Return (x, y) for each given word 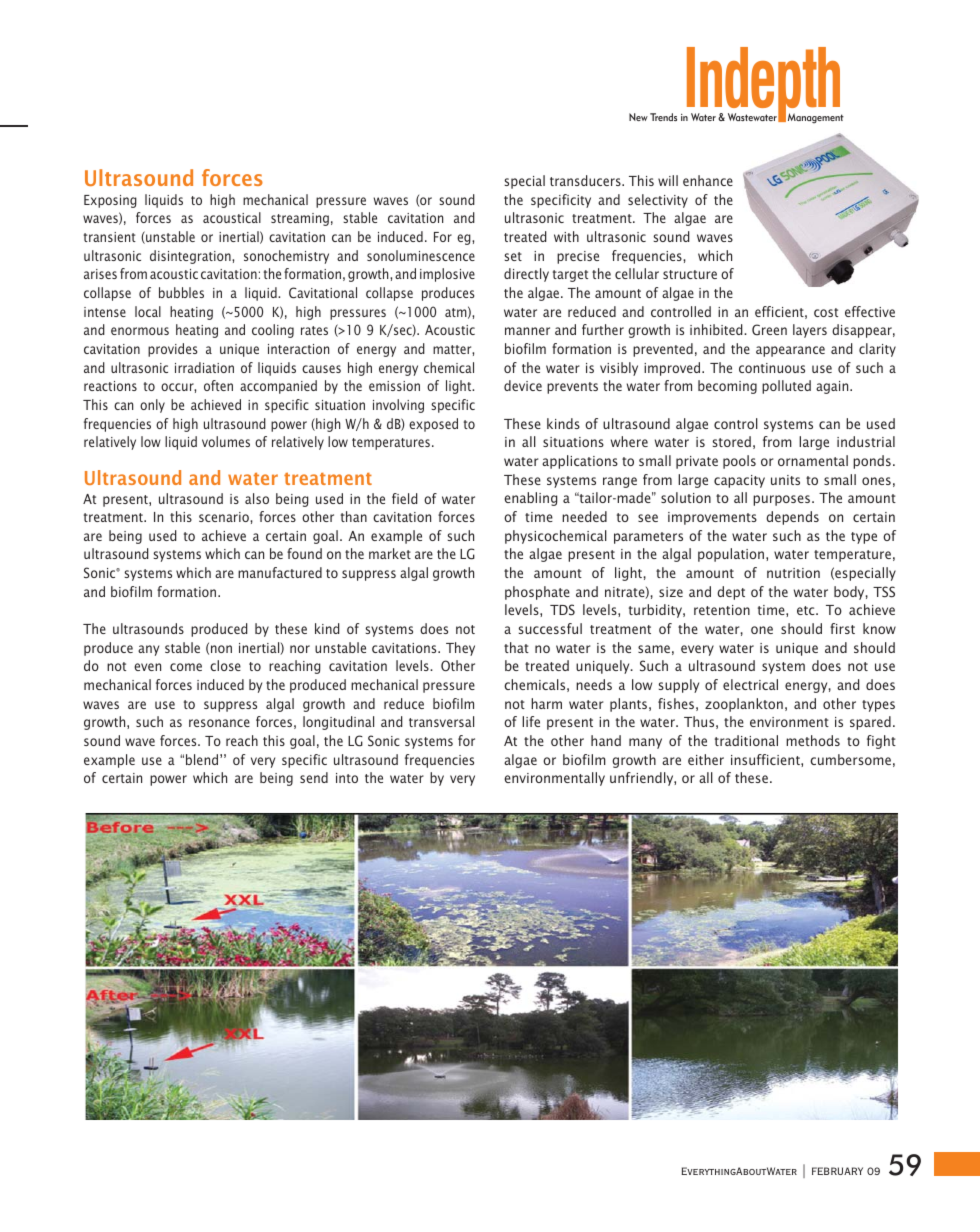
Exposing (110, 201)
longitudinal (338, 723)
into (347, 778)
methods (813, 740)
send (314, 777)
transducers (586, 180)
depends (792, 518)
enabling (530, 499)
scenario (225, 517)
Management (816, 118)
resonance (219, 723)
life (531, 721)
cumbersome (850, 759)
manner (527, 331)
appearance (790, 351)
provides (172, 350)
